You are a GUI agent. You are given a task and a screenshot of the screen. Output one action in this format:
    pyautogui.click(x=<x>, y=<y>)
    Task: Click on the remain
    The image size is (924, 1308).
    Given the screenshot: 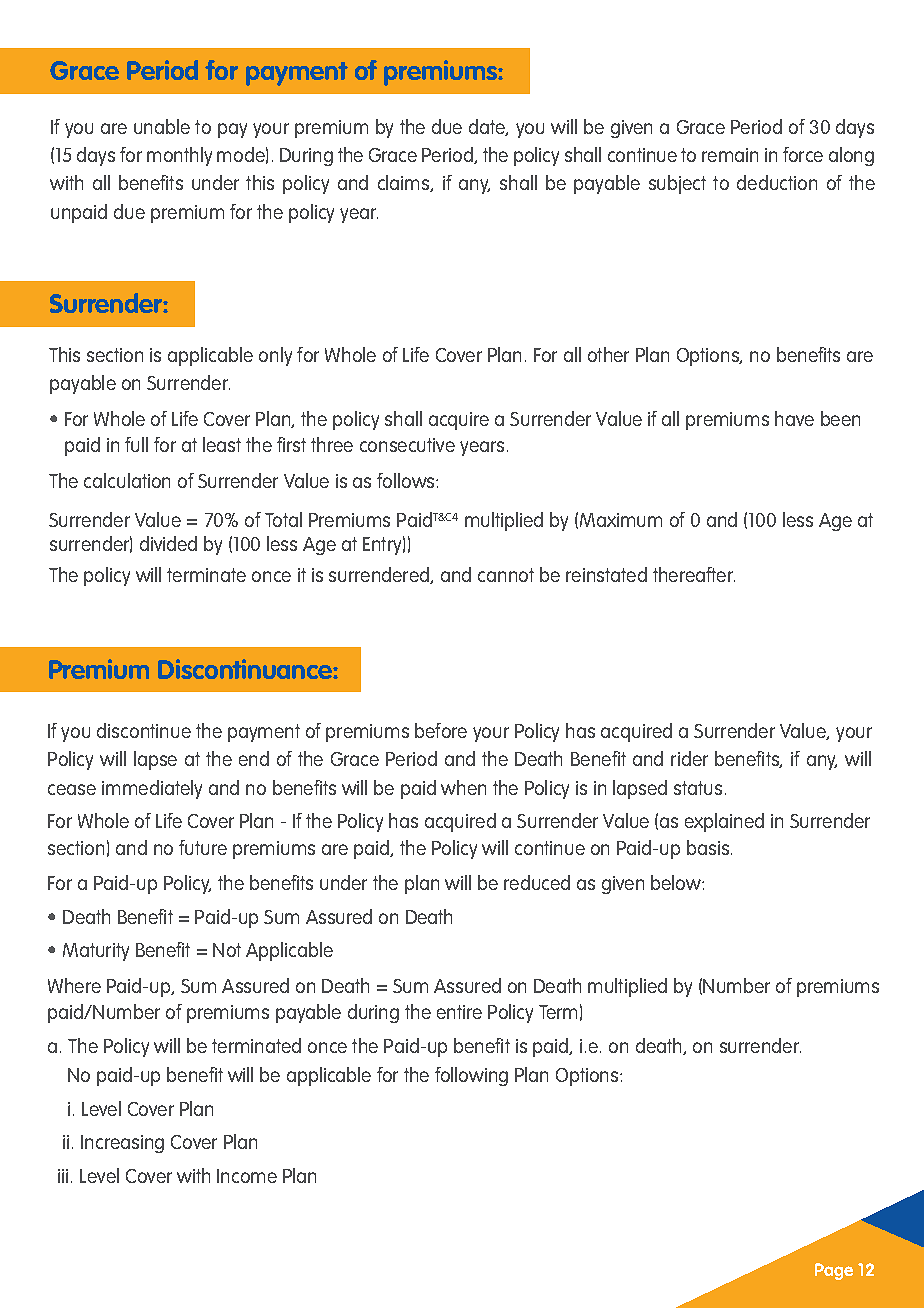 What is the action you would take?
    pyautogui.click(x=730, y=155)
